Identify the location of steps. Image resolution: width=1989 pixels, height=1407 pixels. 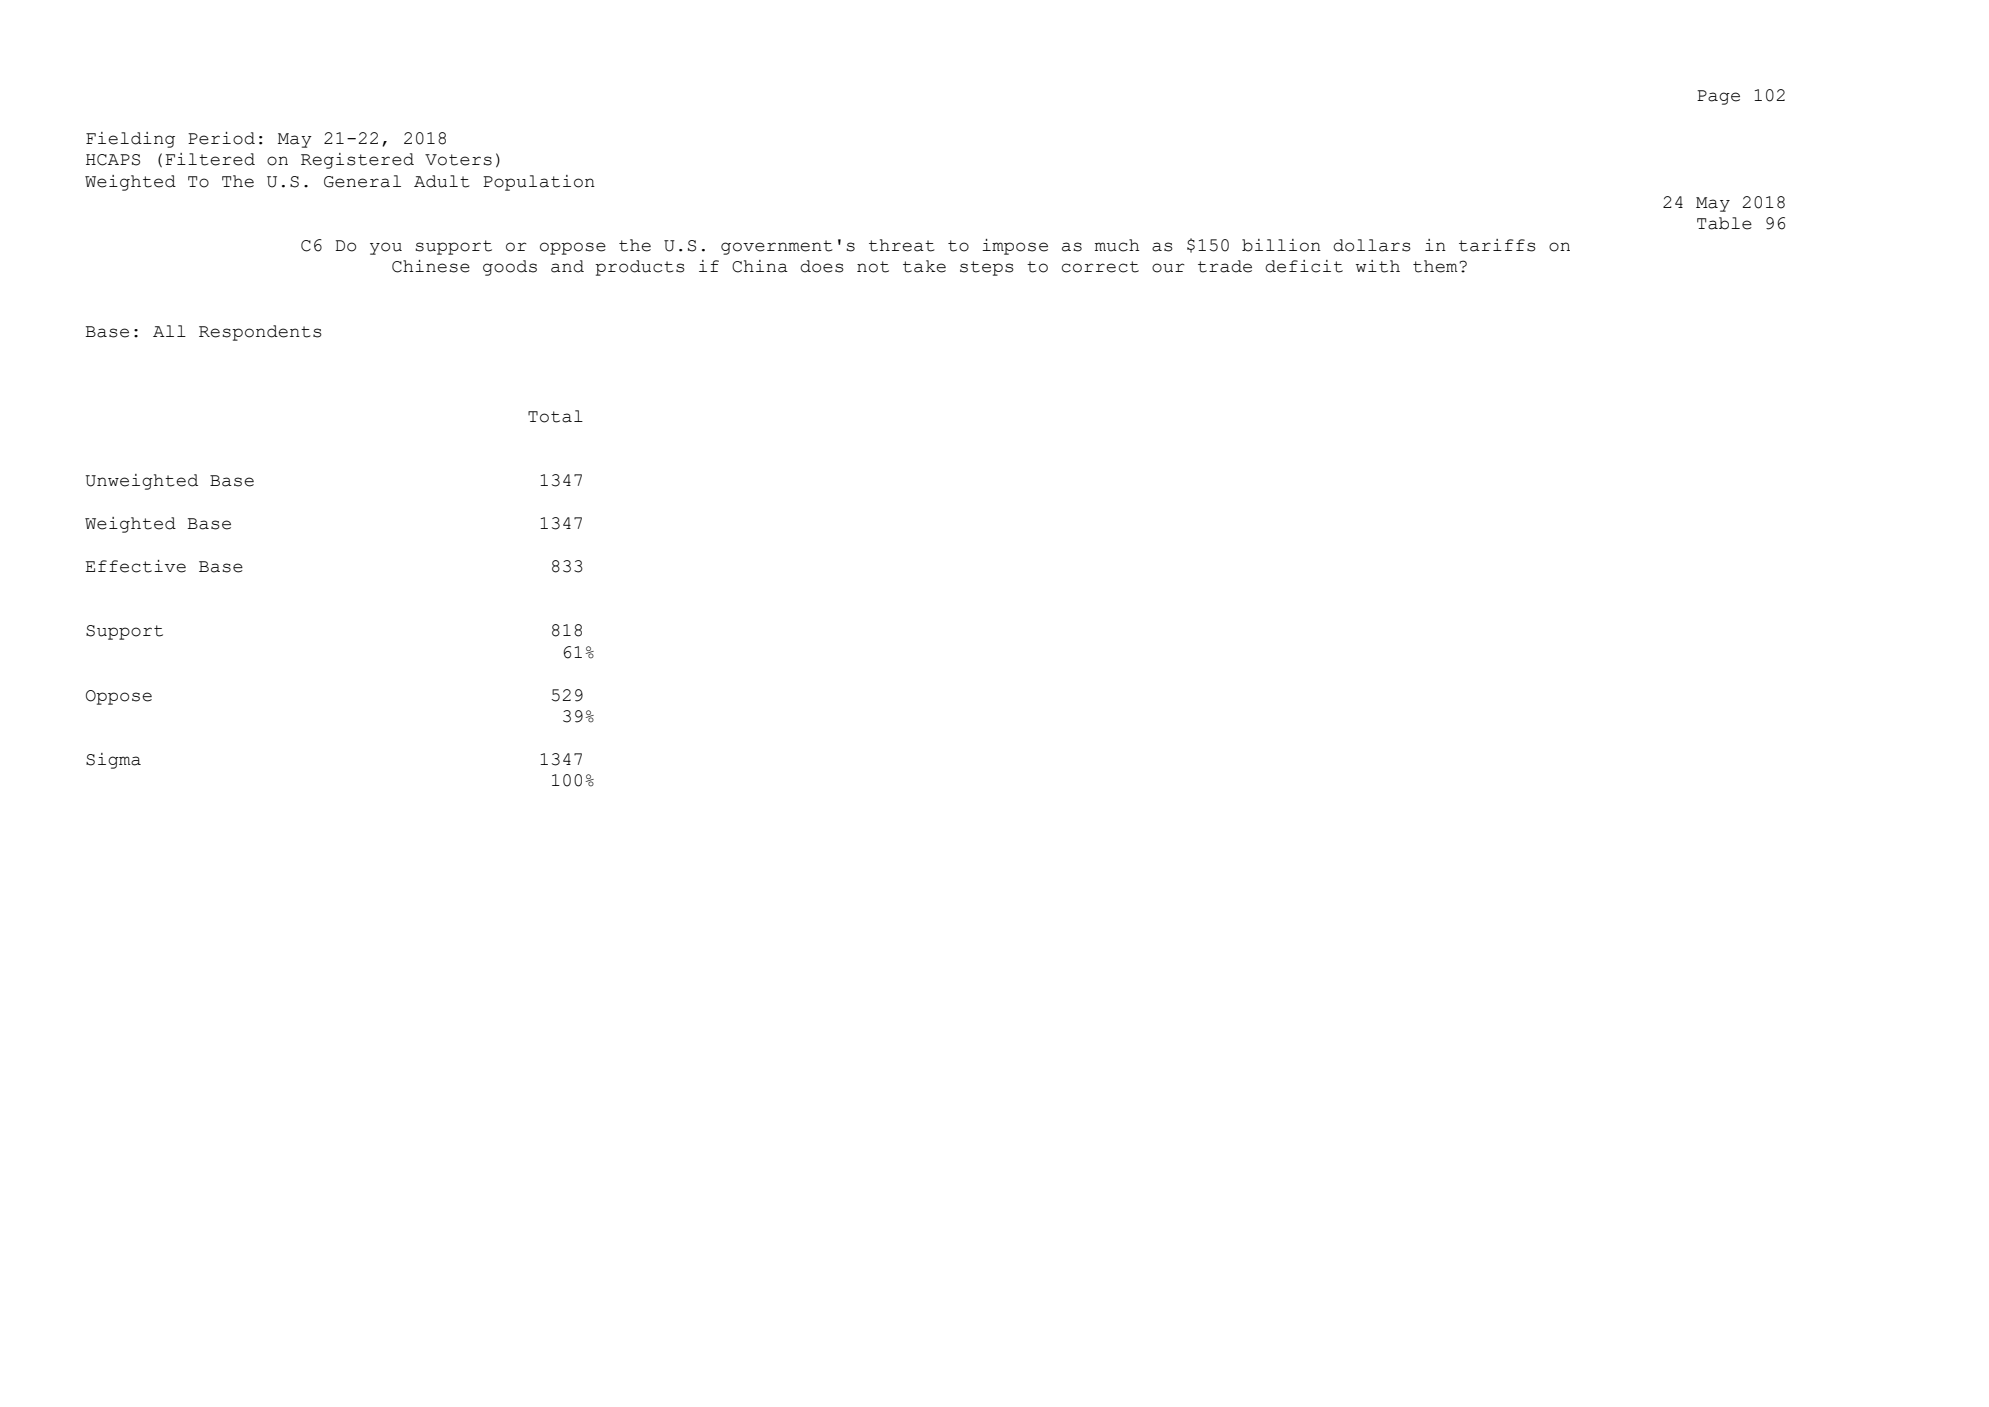
(987, 268).
